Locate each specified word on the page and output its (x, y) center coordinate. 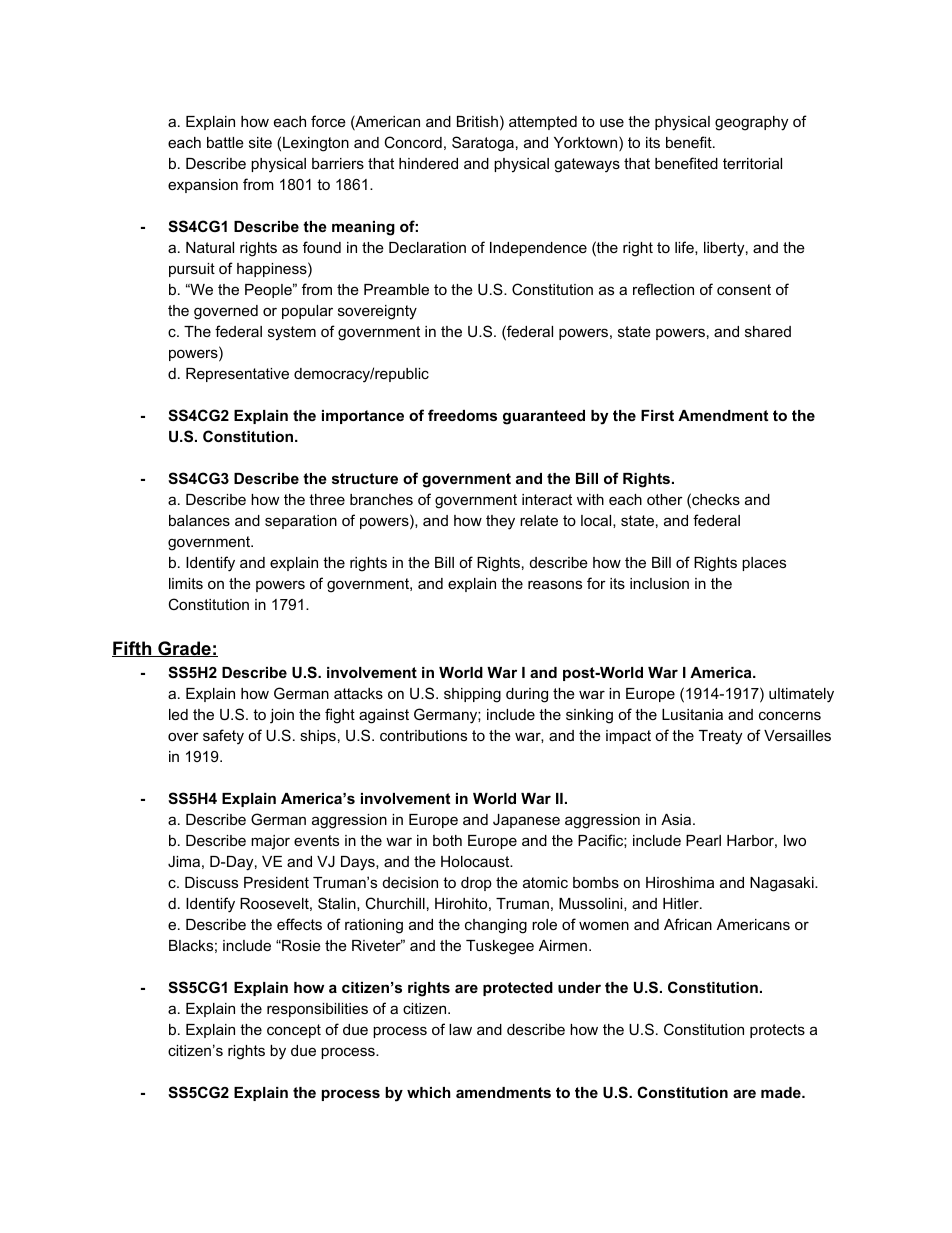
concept (294, 1031)
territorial (752, 163)
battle (225, 142)
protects (777, 1031)
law (460, 1029)
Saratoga (483, 144)
